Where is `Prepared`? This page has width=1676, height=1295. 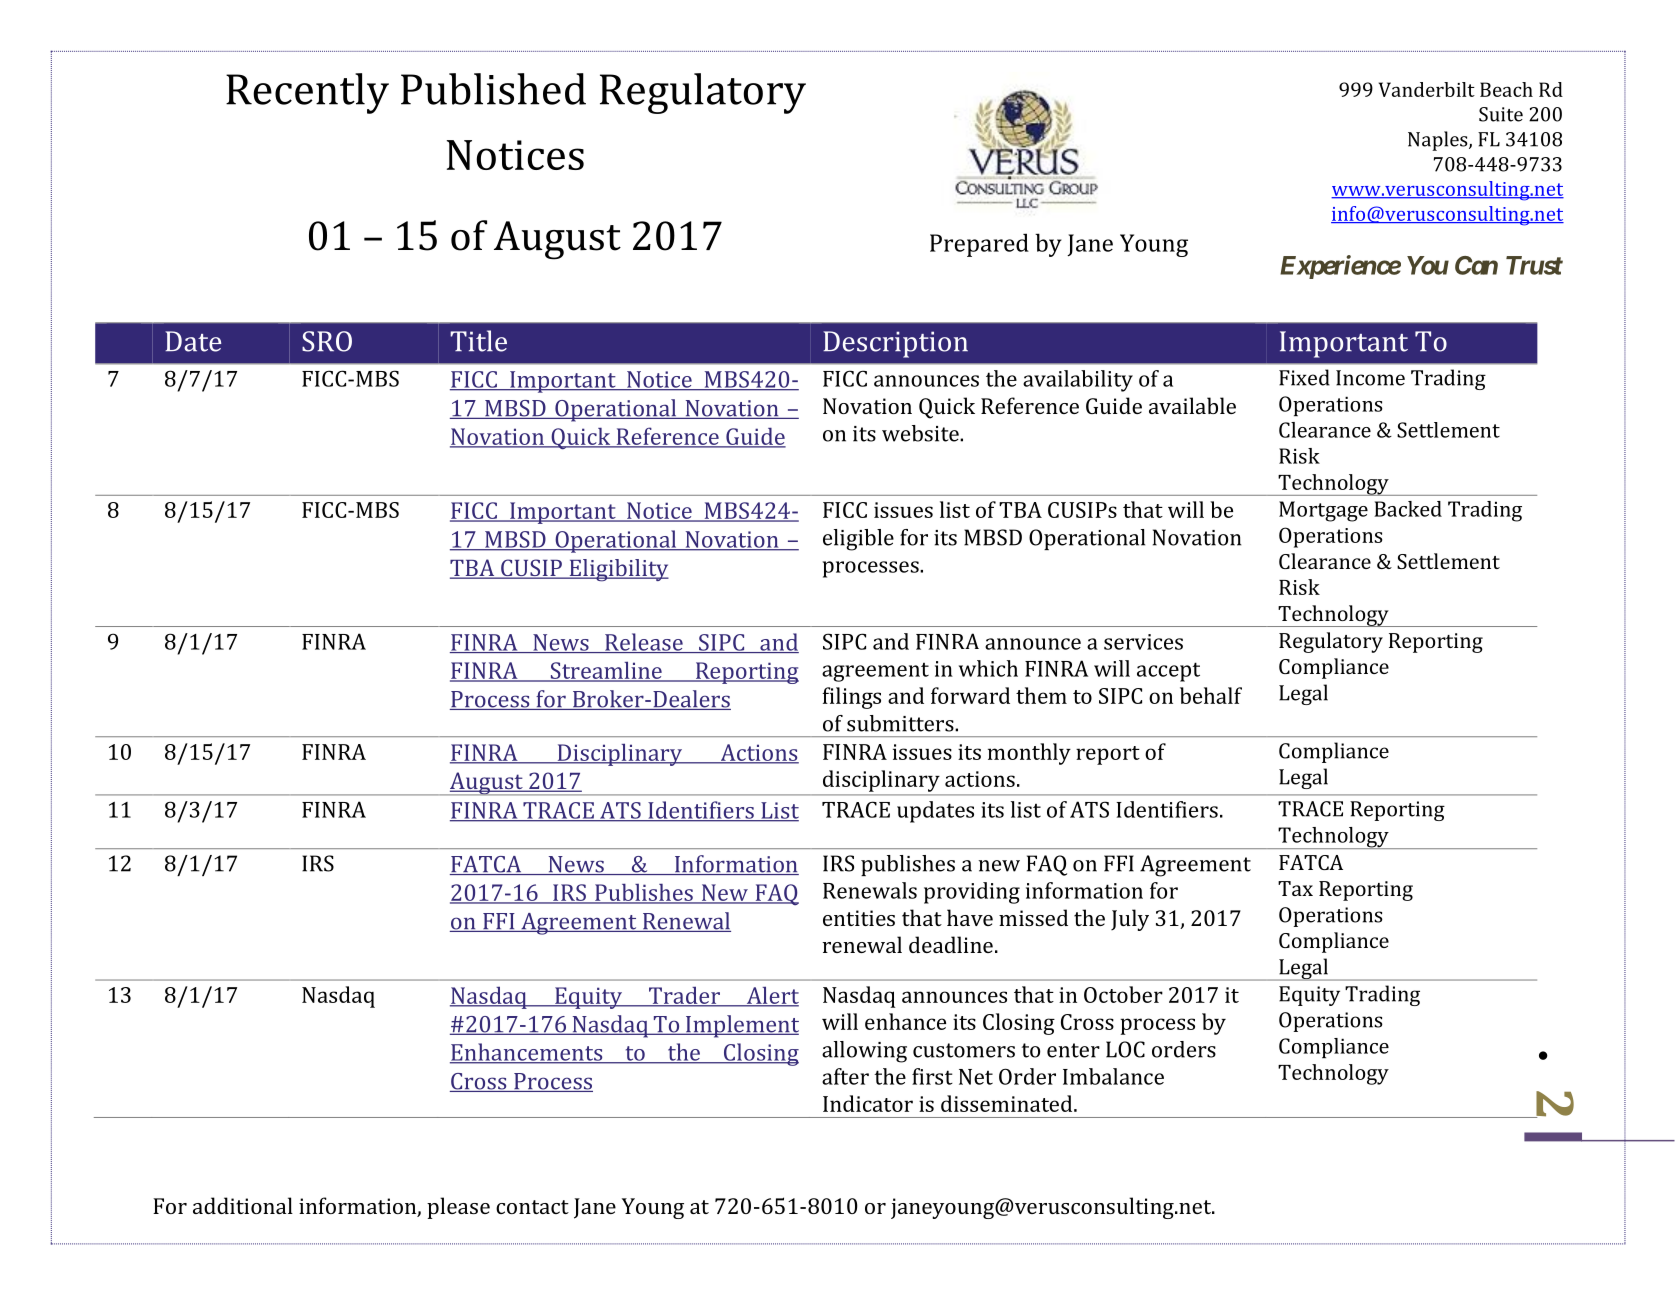
Prepared is located at coordinates (979, 245).
